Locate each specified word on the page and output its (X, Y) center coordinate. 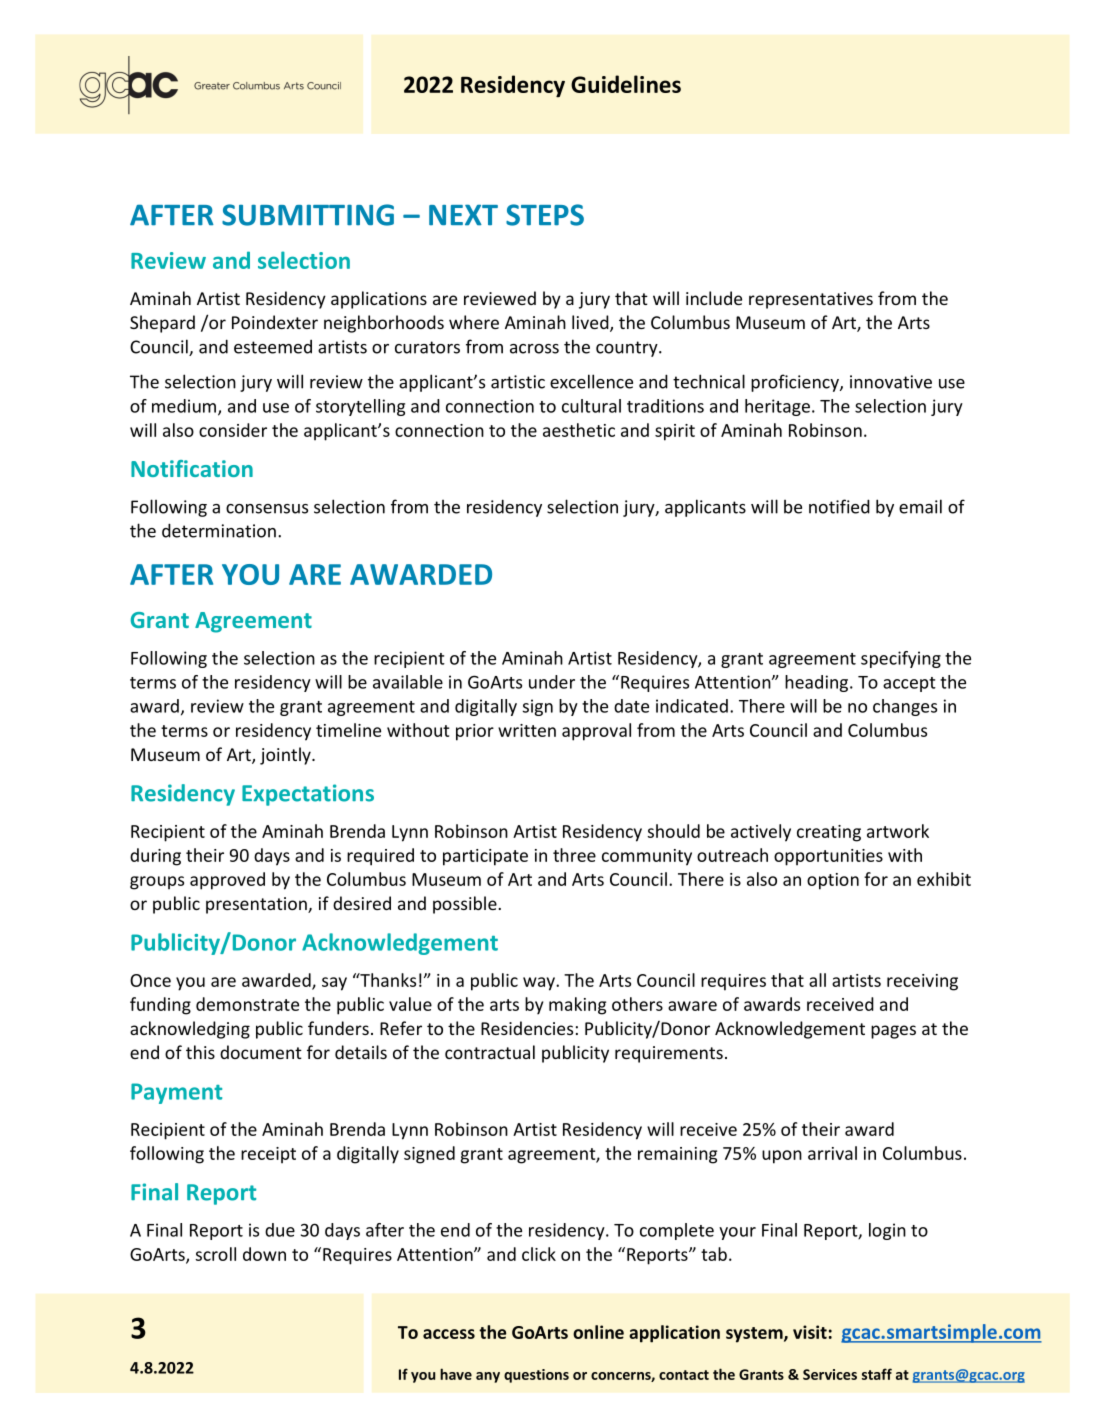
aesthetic (579, 430)
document (261, 1052)
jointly (286, 756)
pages (893, 1032)
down (264, 1254)
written (527, 730)
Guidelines (626, 84)
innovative (891, 382)
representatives (811, 300)
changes (905, 707)
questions (536, 1376)
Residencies (527, 1028)
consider (233, 430)
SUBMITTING (308, 215)
